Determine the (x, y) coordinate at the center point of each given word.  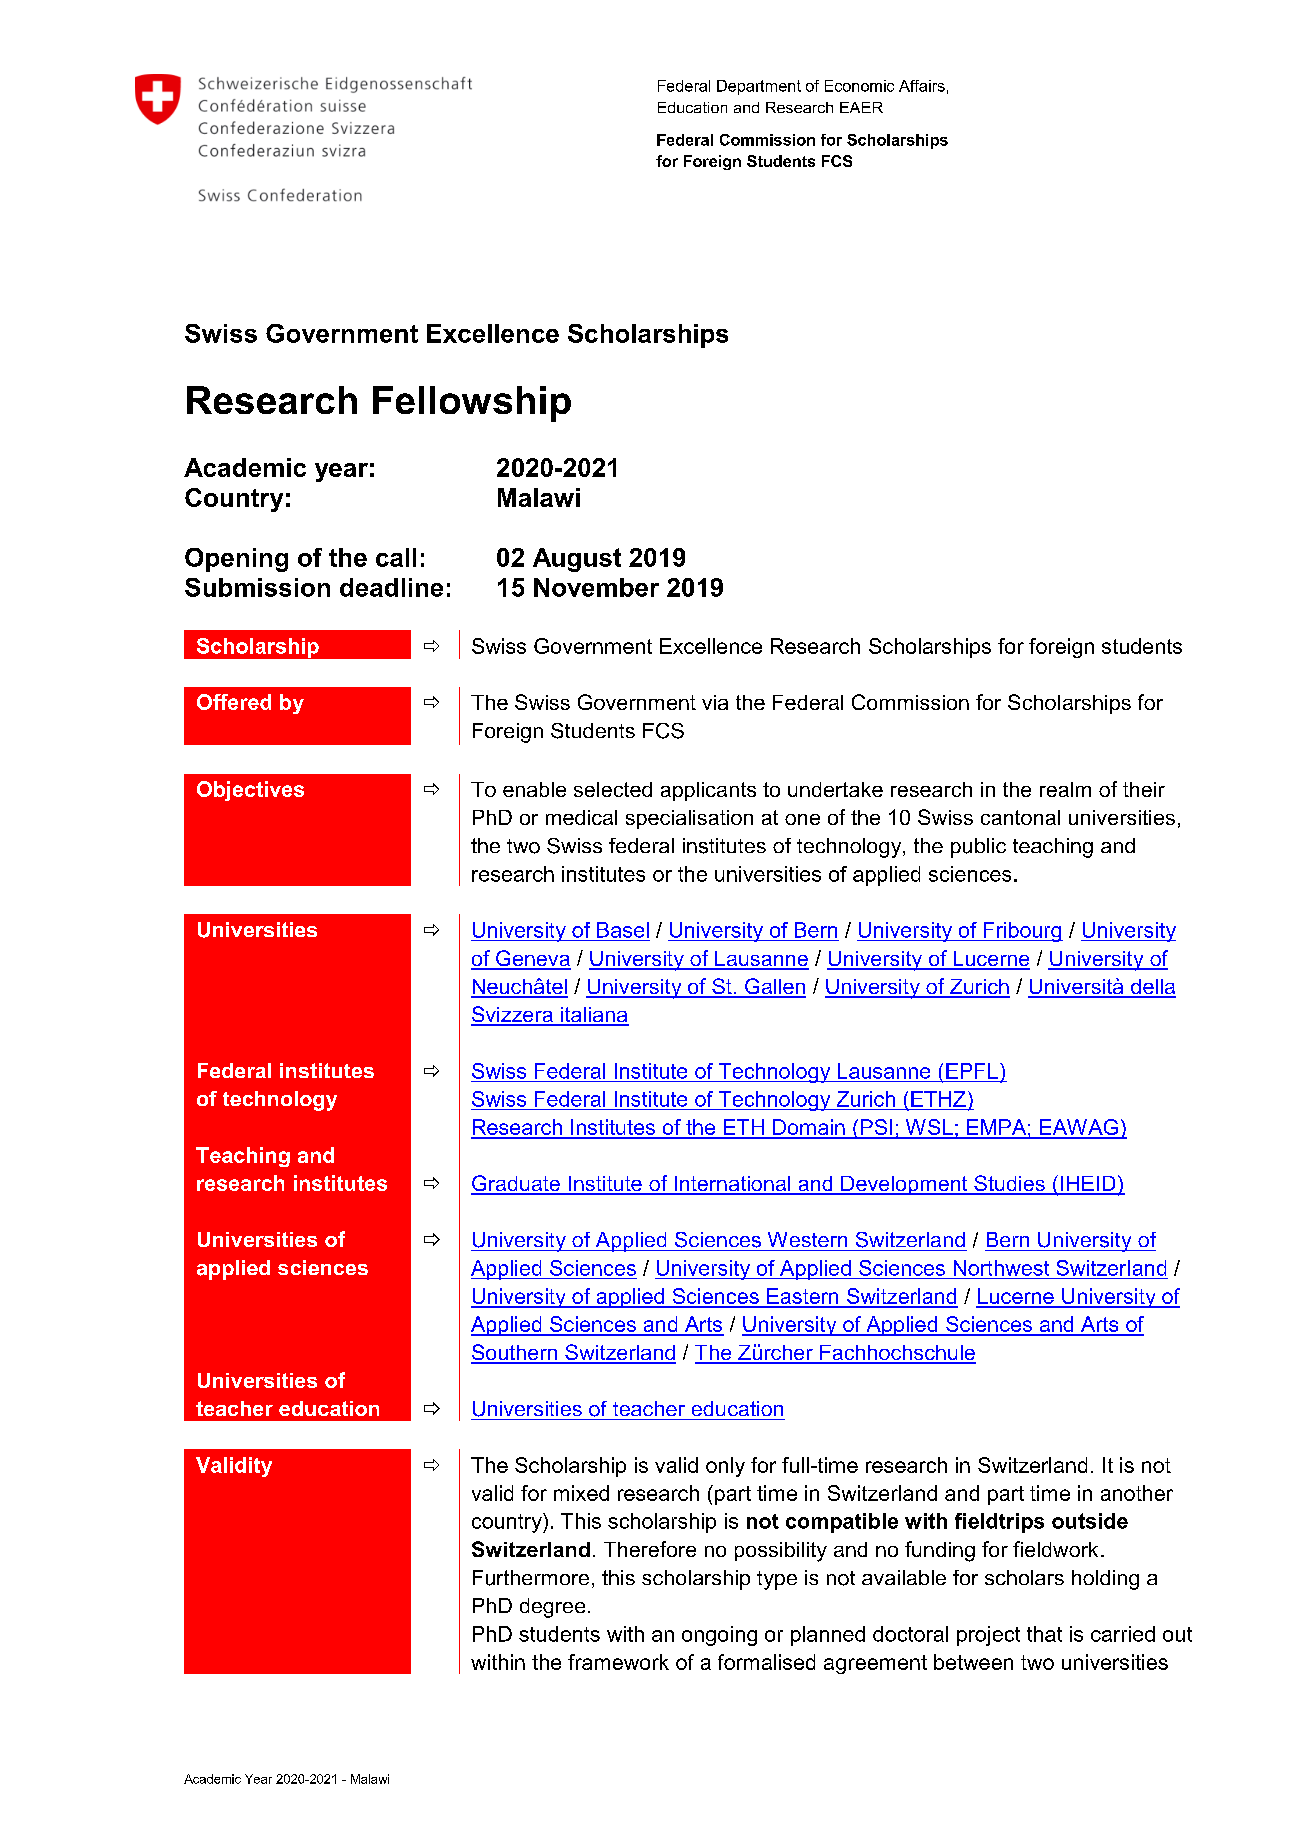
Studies (1009, 1184)
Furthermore (531, 1578)
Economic (859, 86)
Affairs (922, 86)
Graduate (516, 1184)
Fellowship (472, 404)
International (732, 1185)
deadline (391, 587)
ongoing (719, 1636)
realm (1065, 789)
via (715, 702)
